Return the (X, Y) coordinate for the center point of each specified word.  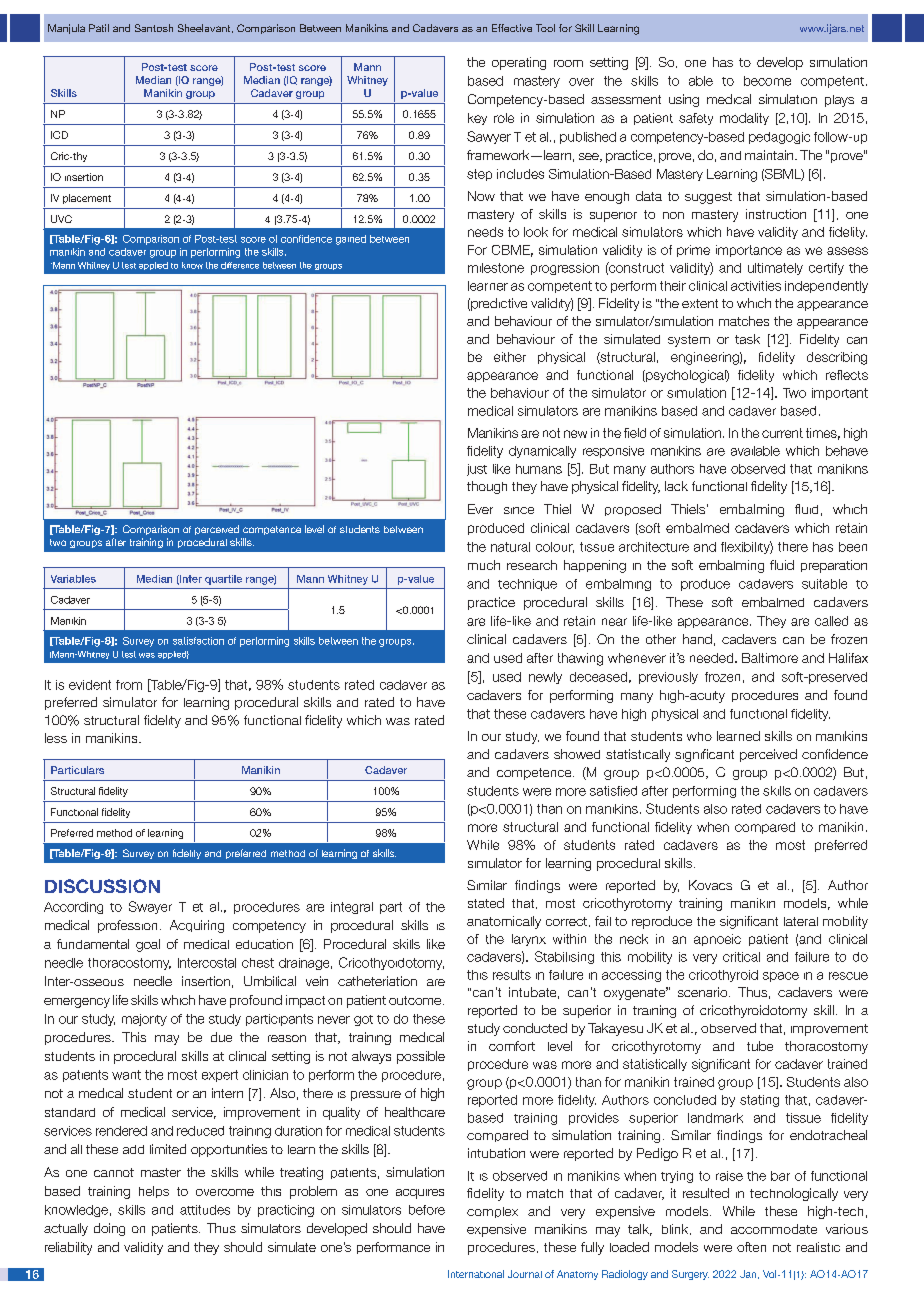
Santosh (154, 28)
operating (519, 63)
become (767, 81)
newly (545, 678)
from (129, 685)
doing (109, 1229)
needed (713, 658)
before (427, 1210)
